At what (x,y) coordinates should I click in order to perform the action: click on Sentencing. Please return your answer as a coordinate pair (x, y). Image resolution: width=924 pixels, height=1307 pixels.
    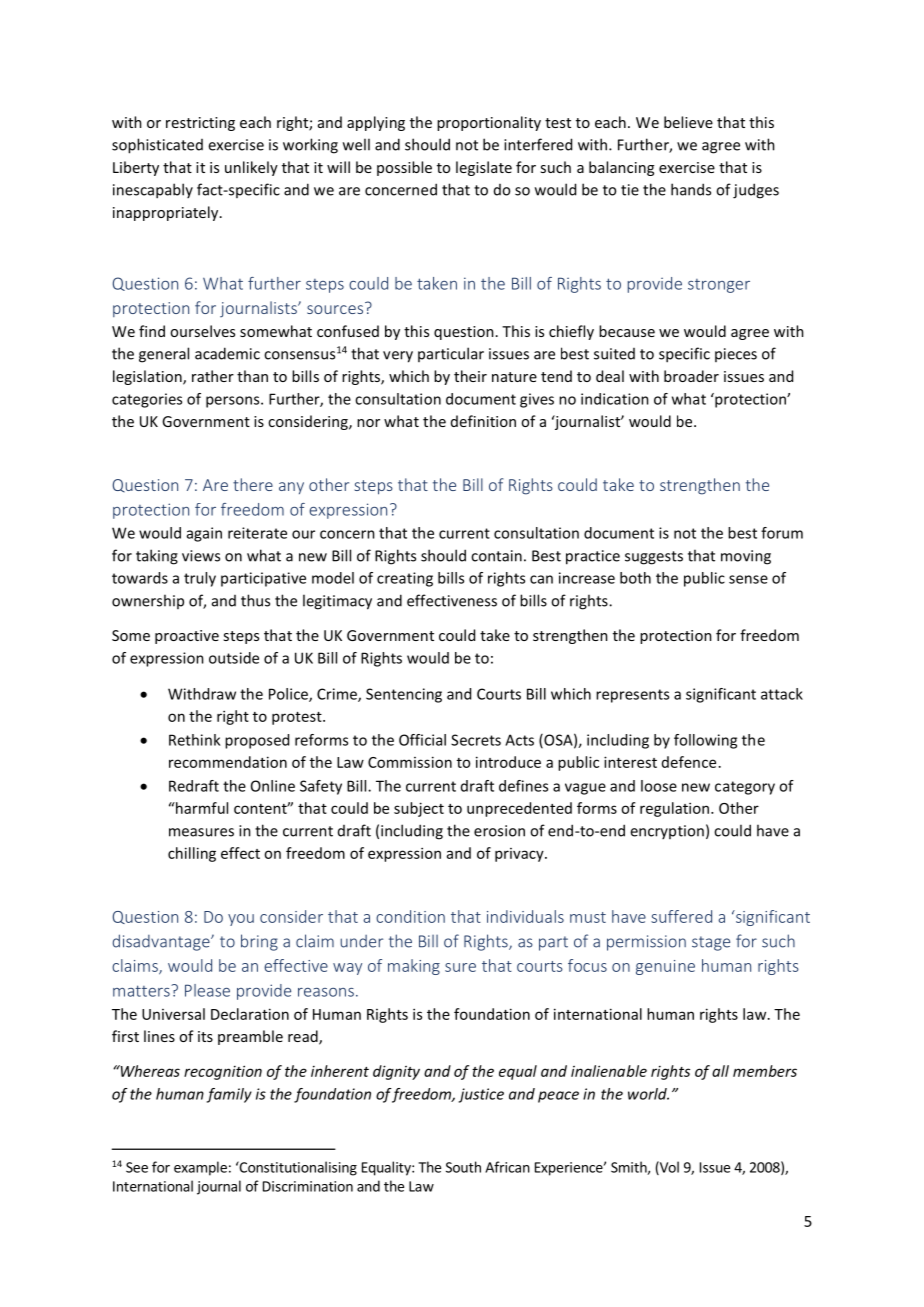
    Looking at the image, I should click on (404, 695).
